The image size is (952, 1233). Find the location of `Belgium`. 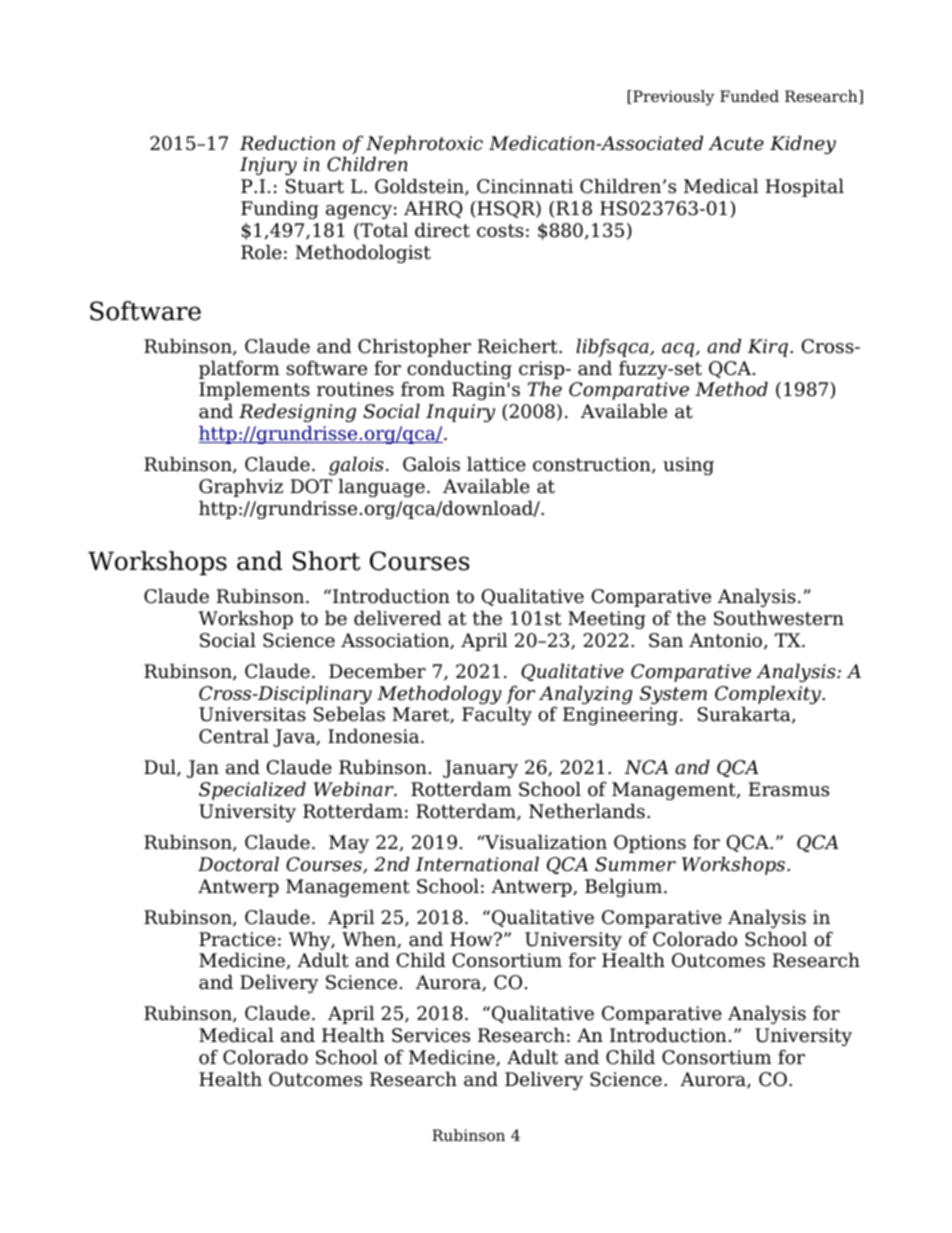

Belgium is located at coordinates (625, 887).
